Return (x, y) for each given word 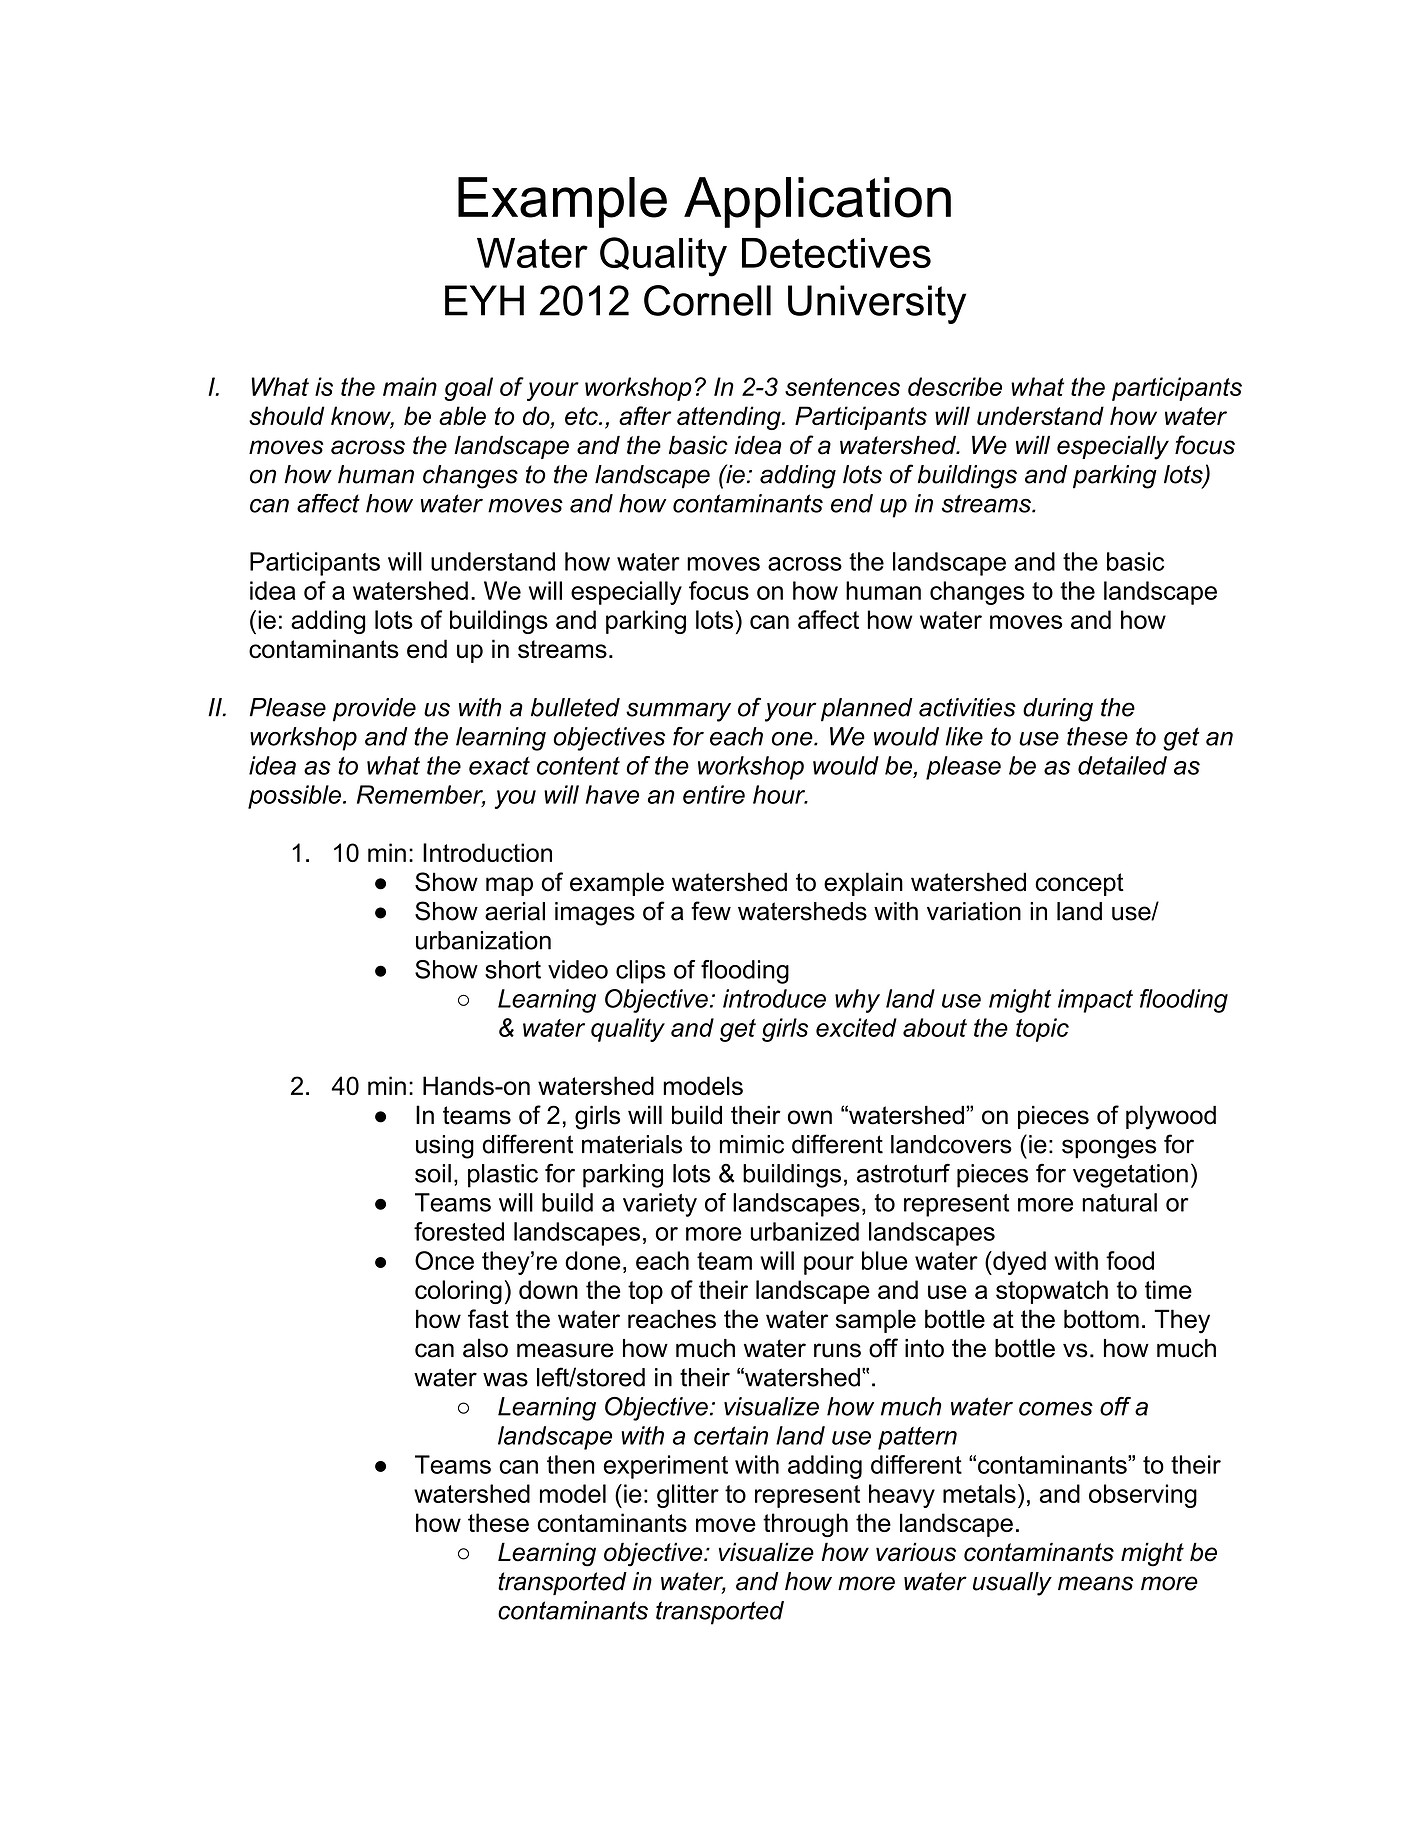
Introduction (487, 852)
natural (1119, 1202)
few (711, 911)
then (570, 1464)
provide (374, 710)
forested (459, 1231)
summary (678, 712)
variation (974, 911)
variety (660, 1205)
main (410, 386)
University (877, 304)
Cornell (707, 300)
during (1058, 710)
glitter (688, 1496)
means (1095, 1583)
